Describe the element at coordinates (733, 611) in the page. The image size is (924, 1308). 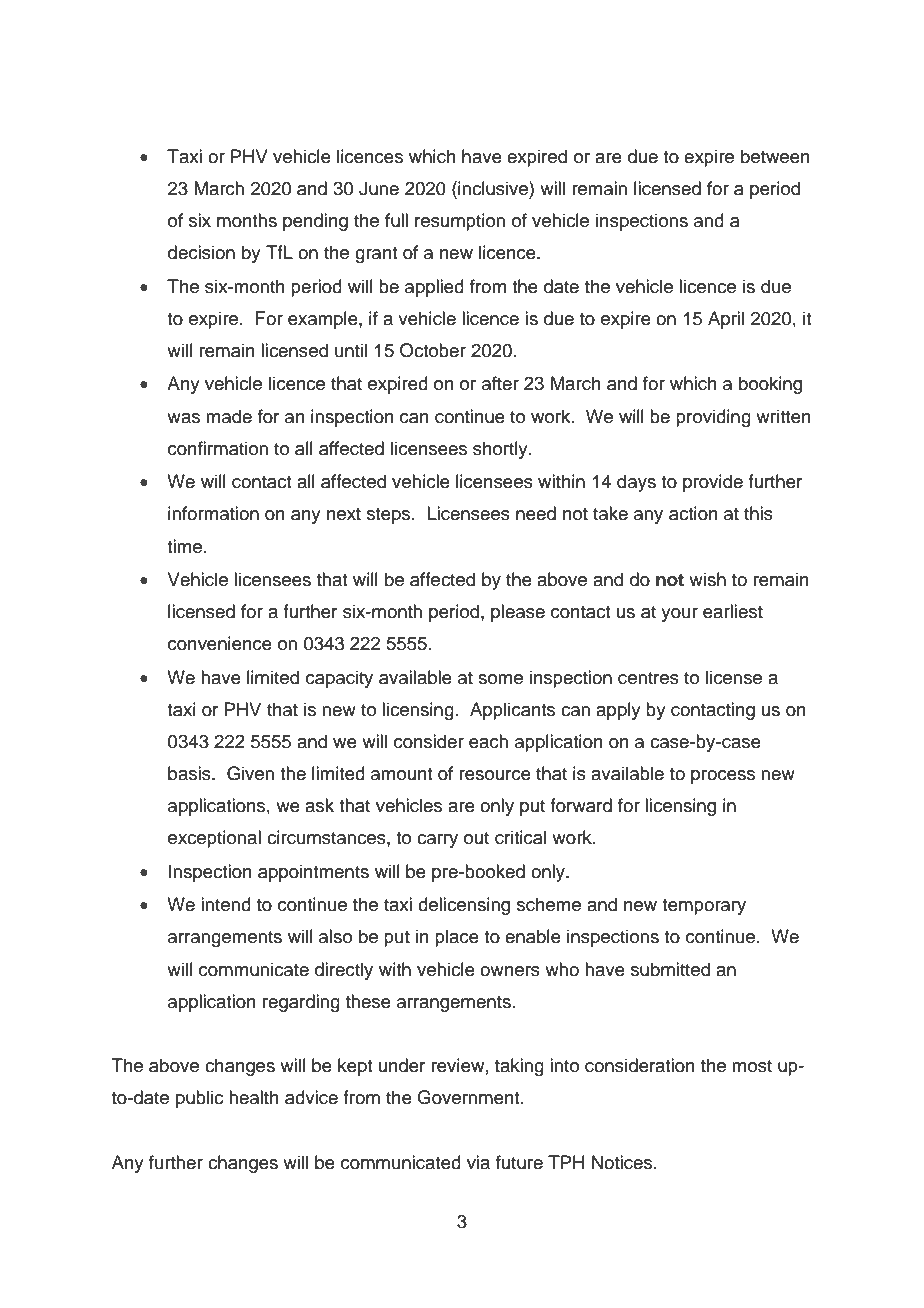
I see `earliest` at that location.
